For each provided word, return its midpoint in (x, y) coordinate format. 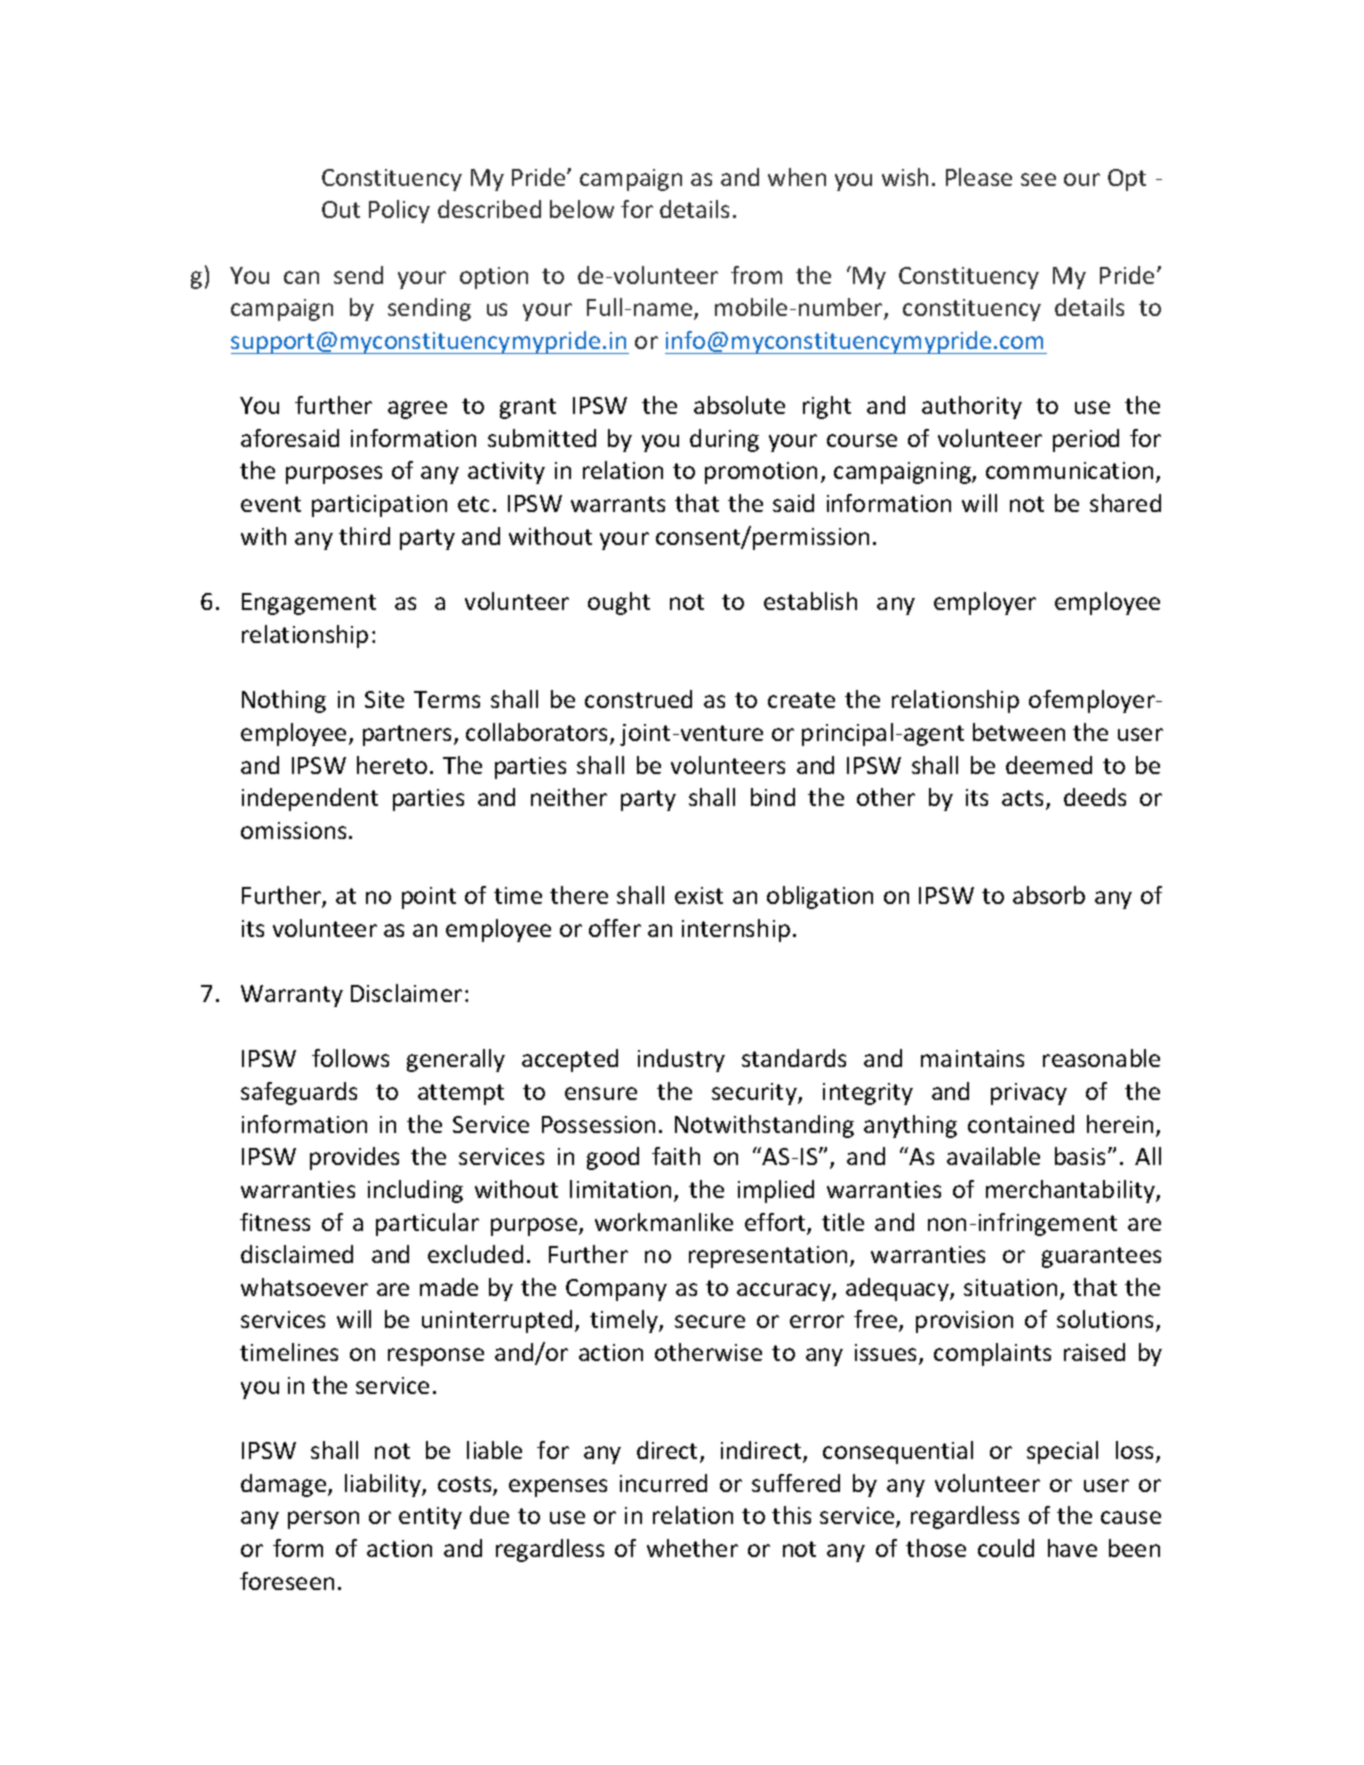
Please (979, 177)
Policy (399, 211)
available (993, 1156)
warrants (618, 504)
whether (692, 1548)
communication (1069, 470)
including (415, 1191)
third (364, 536)
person (323, 1520)
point (429, 898)
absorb (1049, 895)
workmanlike (664, 1222)
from (756, 275)
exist (699, 895)
